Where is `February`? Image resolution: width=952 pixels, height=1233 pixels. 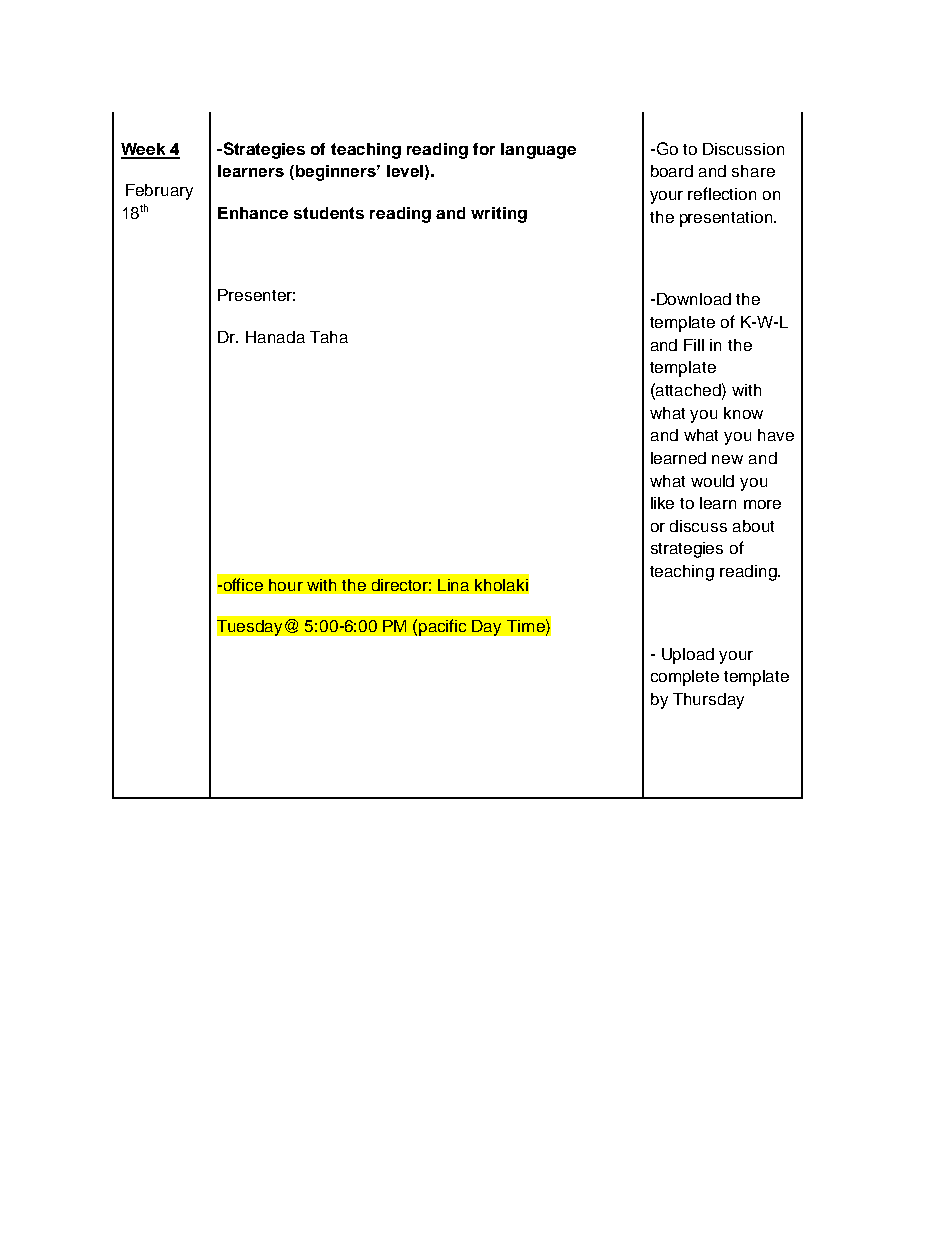 February is located at coordinates (159, 192).
